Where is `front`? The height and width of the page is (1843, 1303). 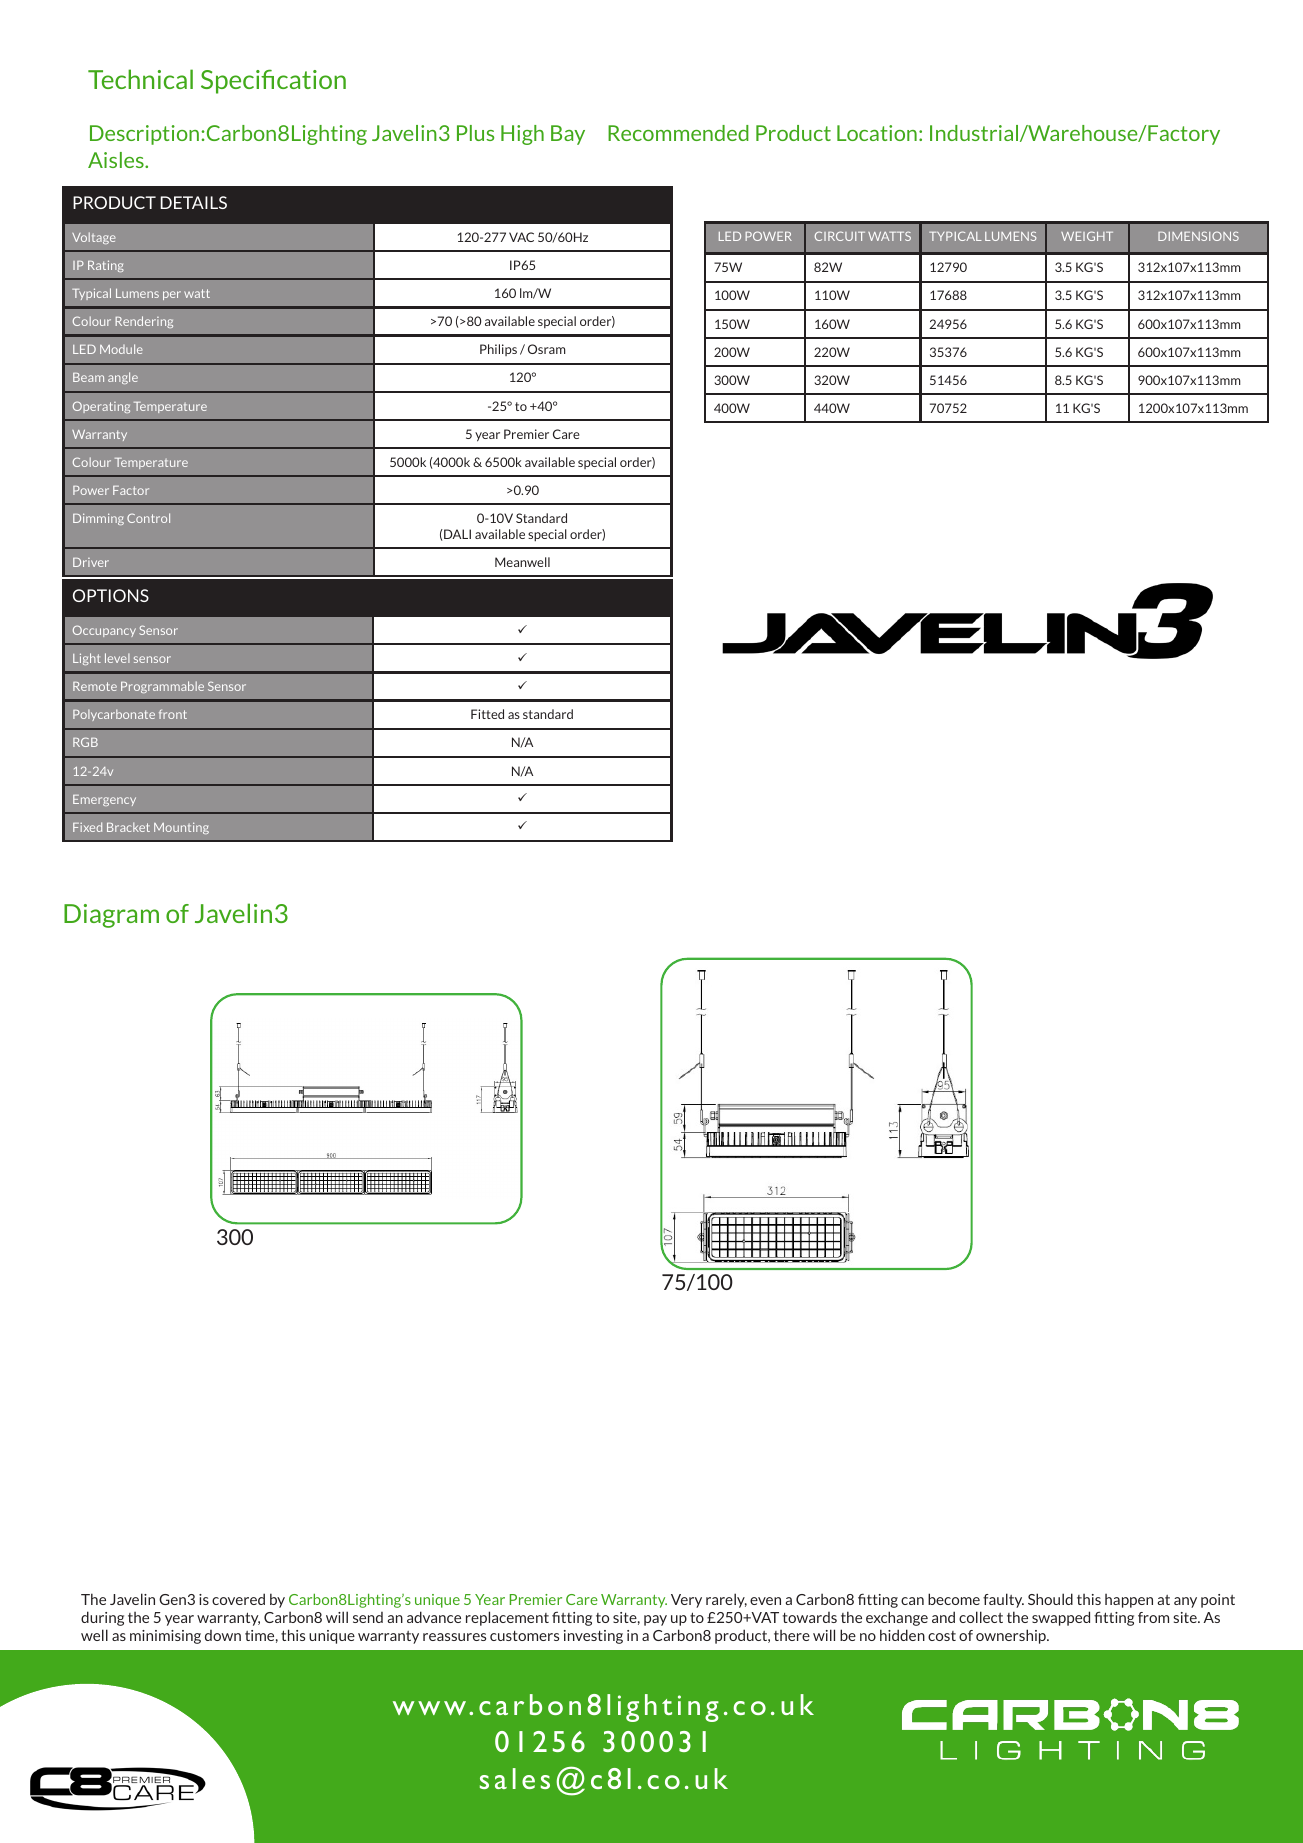 front is located at coordinates (173, 714).
